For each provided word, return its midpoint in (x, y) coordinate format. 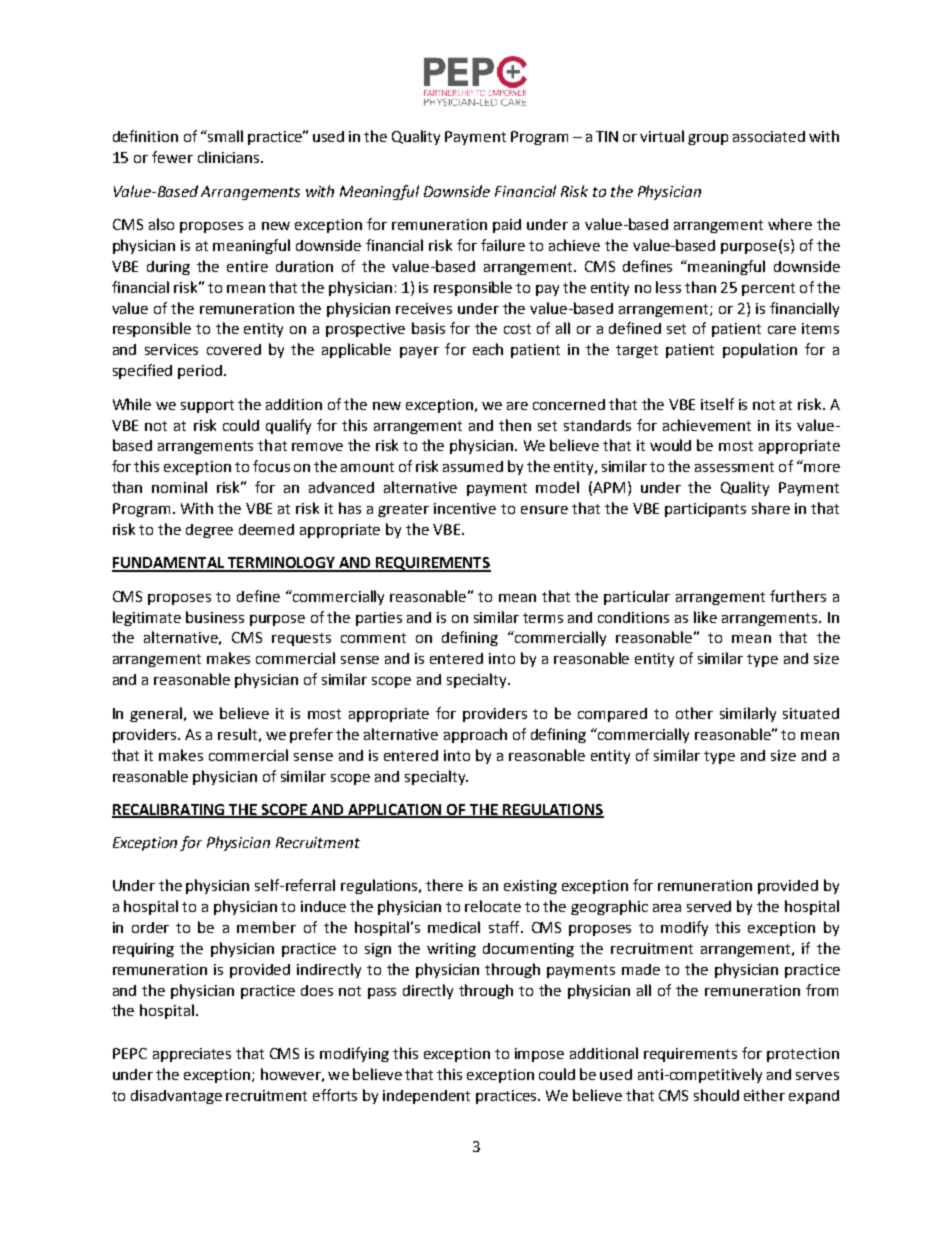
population (760, 350)
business (215, 617)
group (708, 139)
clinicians (228, 157)
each (488, 349)
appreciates (192, 1055)
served (709, 906)
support (207, 406)
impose (539, 1055)
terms (543, 618)
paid (507, 226)
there (444, 885)
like (705, 617)
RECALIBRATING (170, 810)
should (716, 1095)
